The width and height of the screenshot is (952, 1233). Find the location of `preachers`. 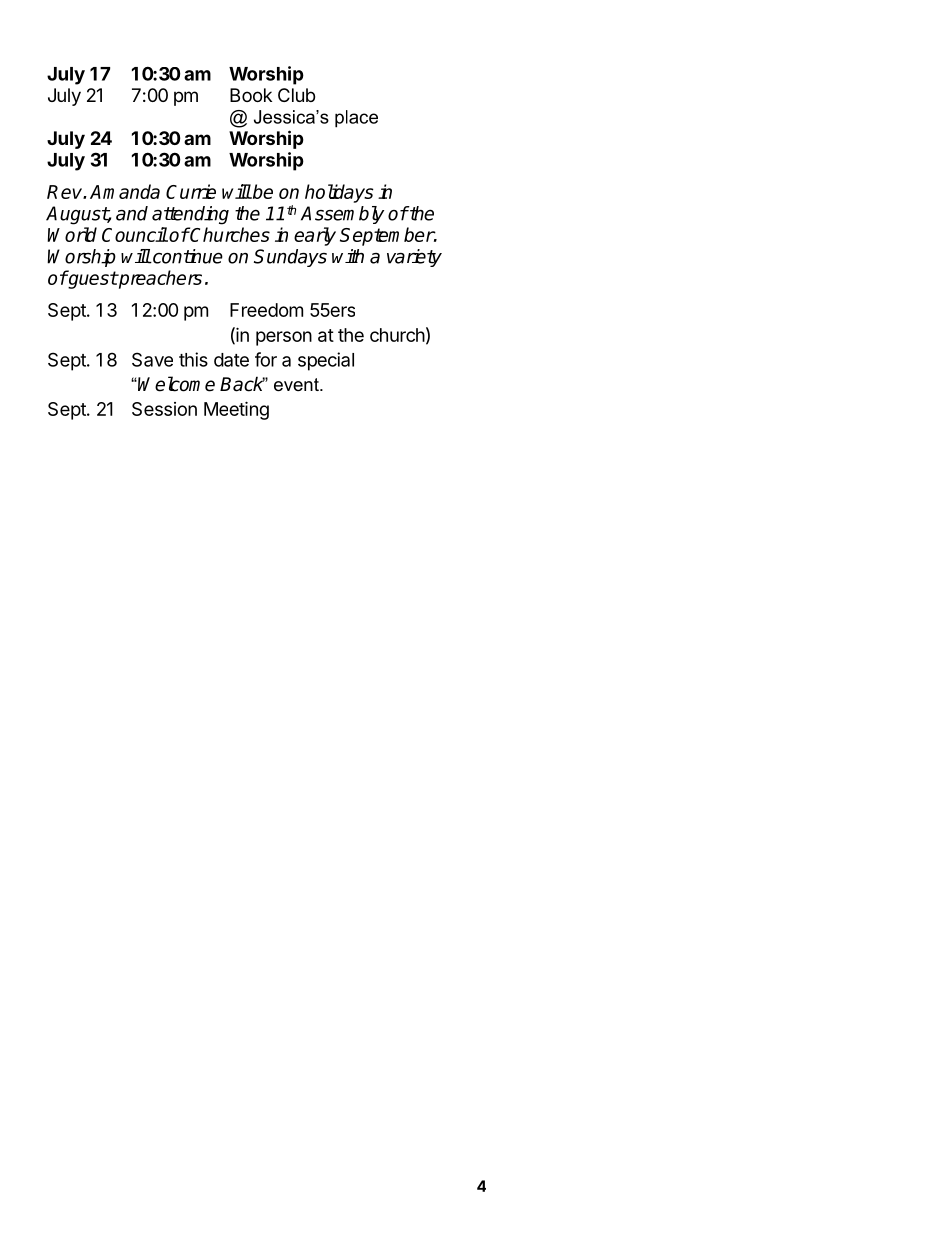

preachers is located at coordinates (159, 279).
